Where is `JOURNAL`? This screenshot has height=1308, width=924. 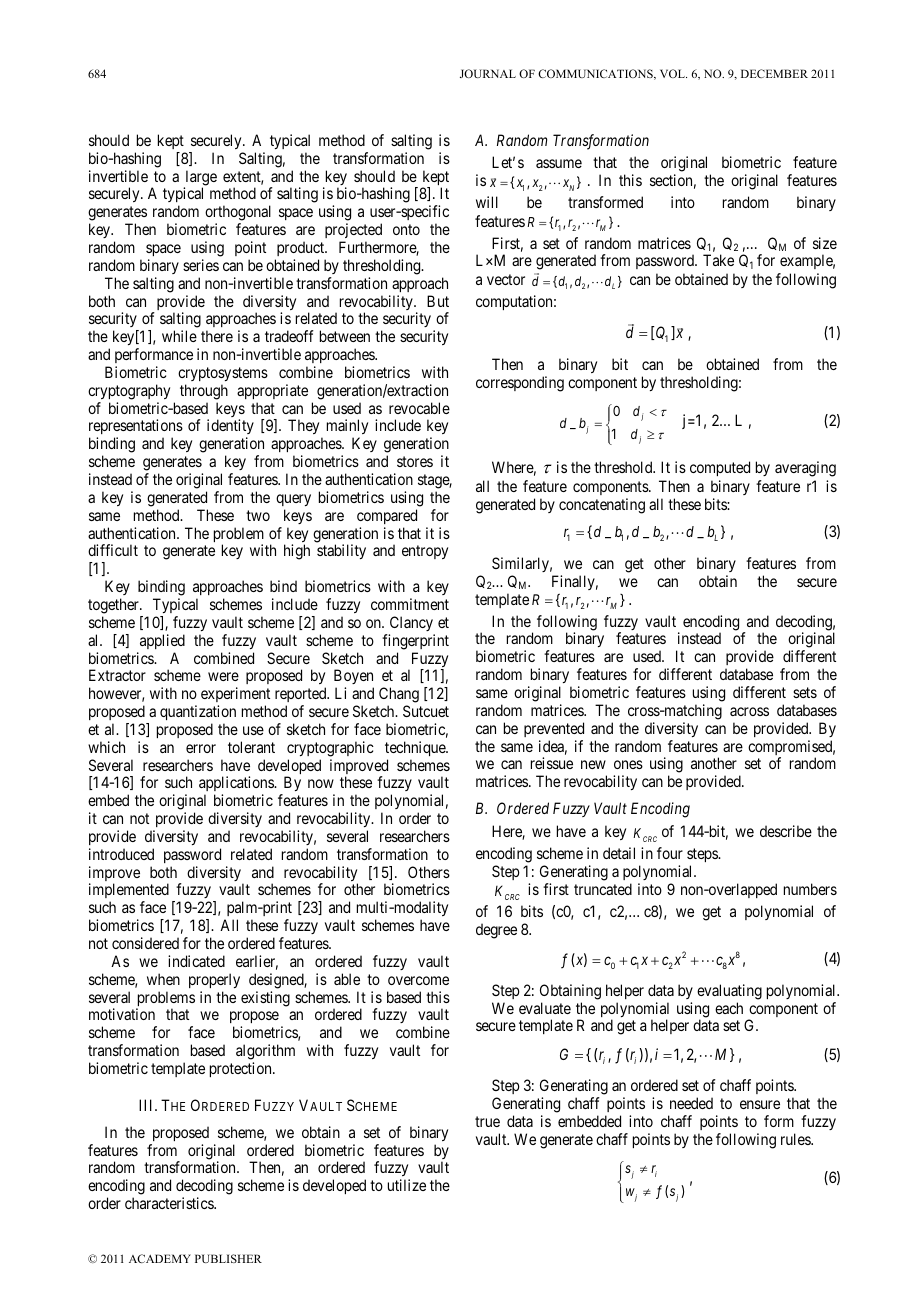 JOURNAL is located at coordinates (488, 73).
